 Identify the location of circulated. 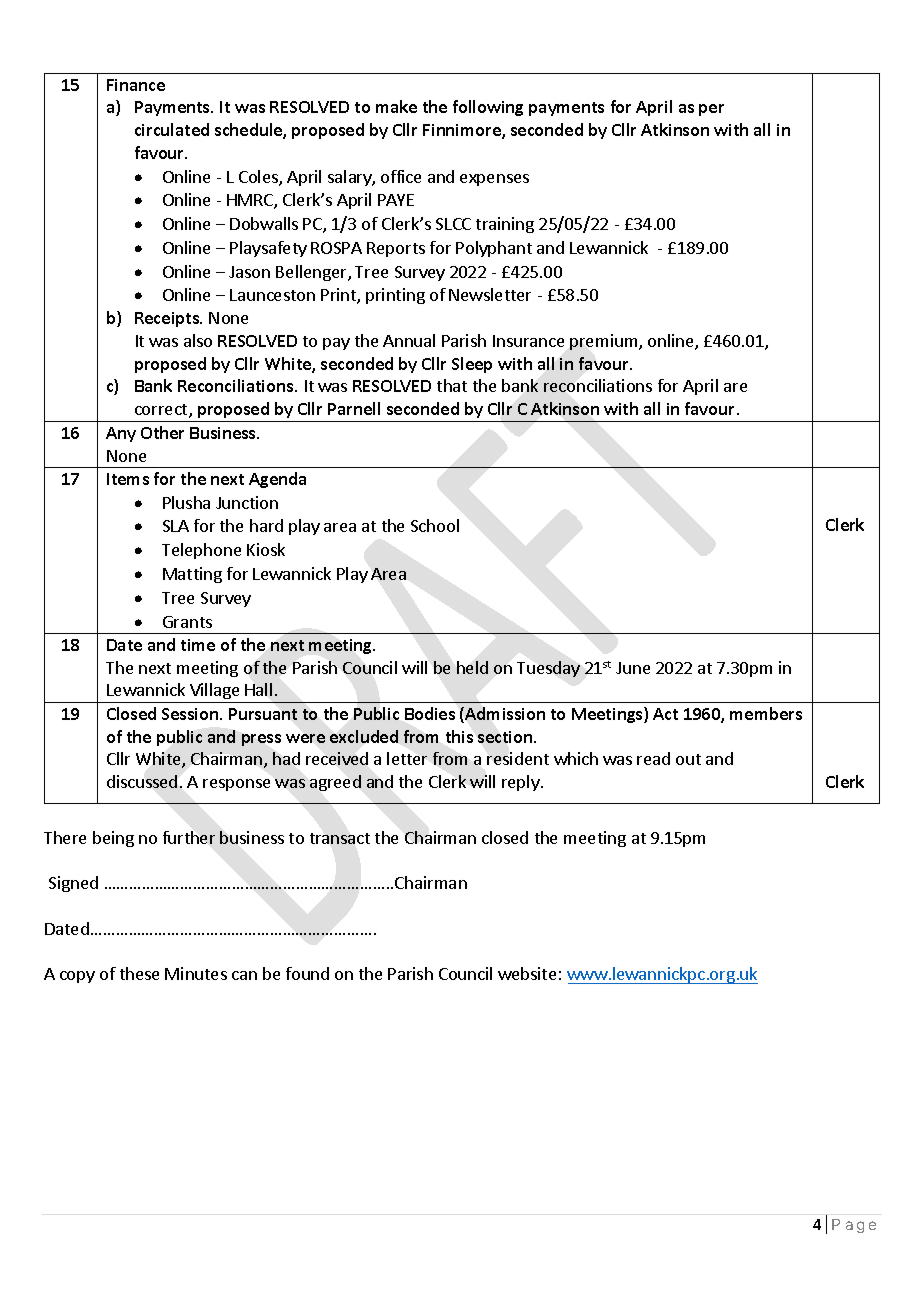
(172, 129).
